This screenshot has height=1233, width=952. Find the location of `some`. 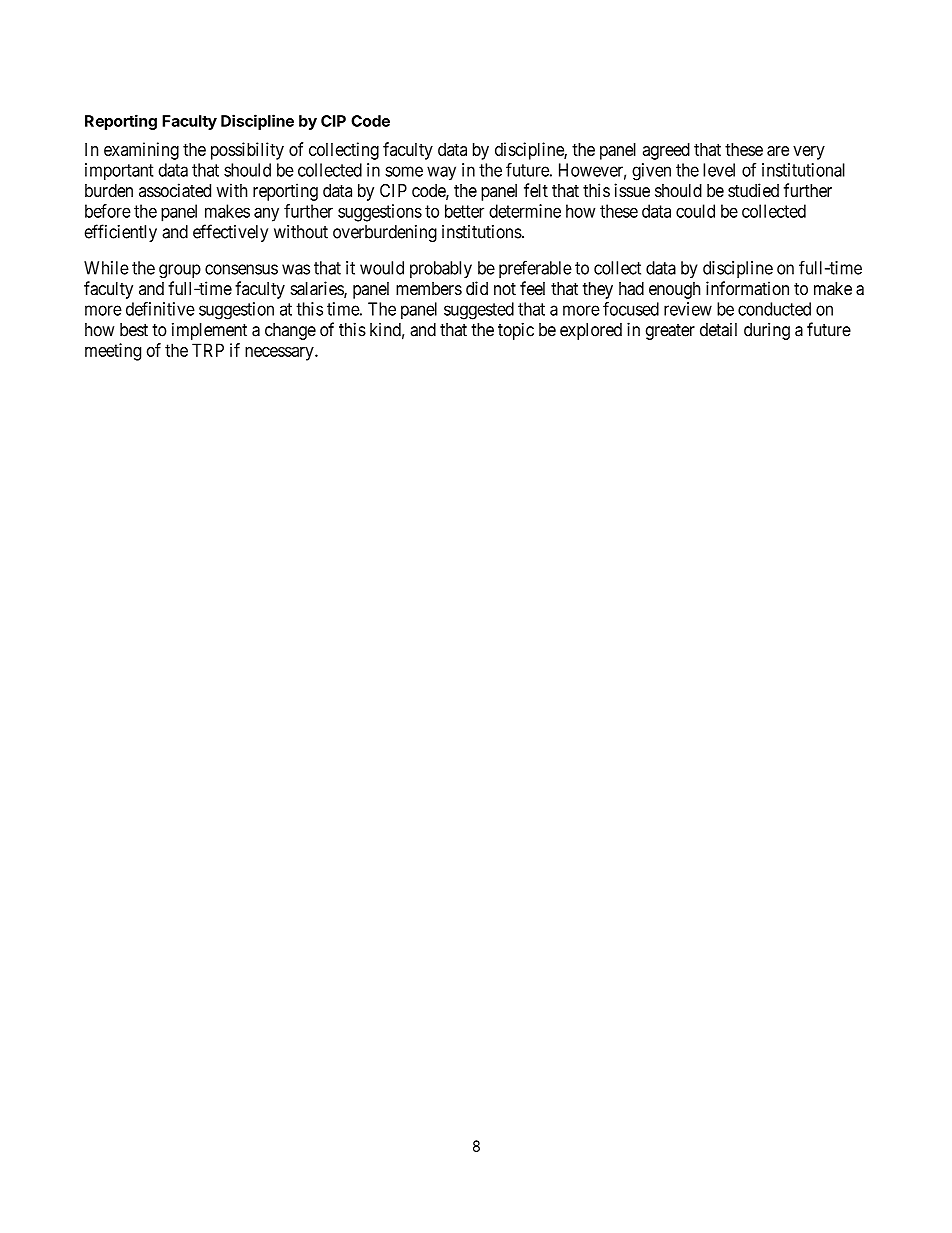

some is located at coordinates (404, 171).
